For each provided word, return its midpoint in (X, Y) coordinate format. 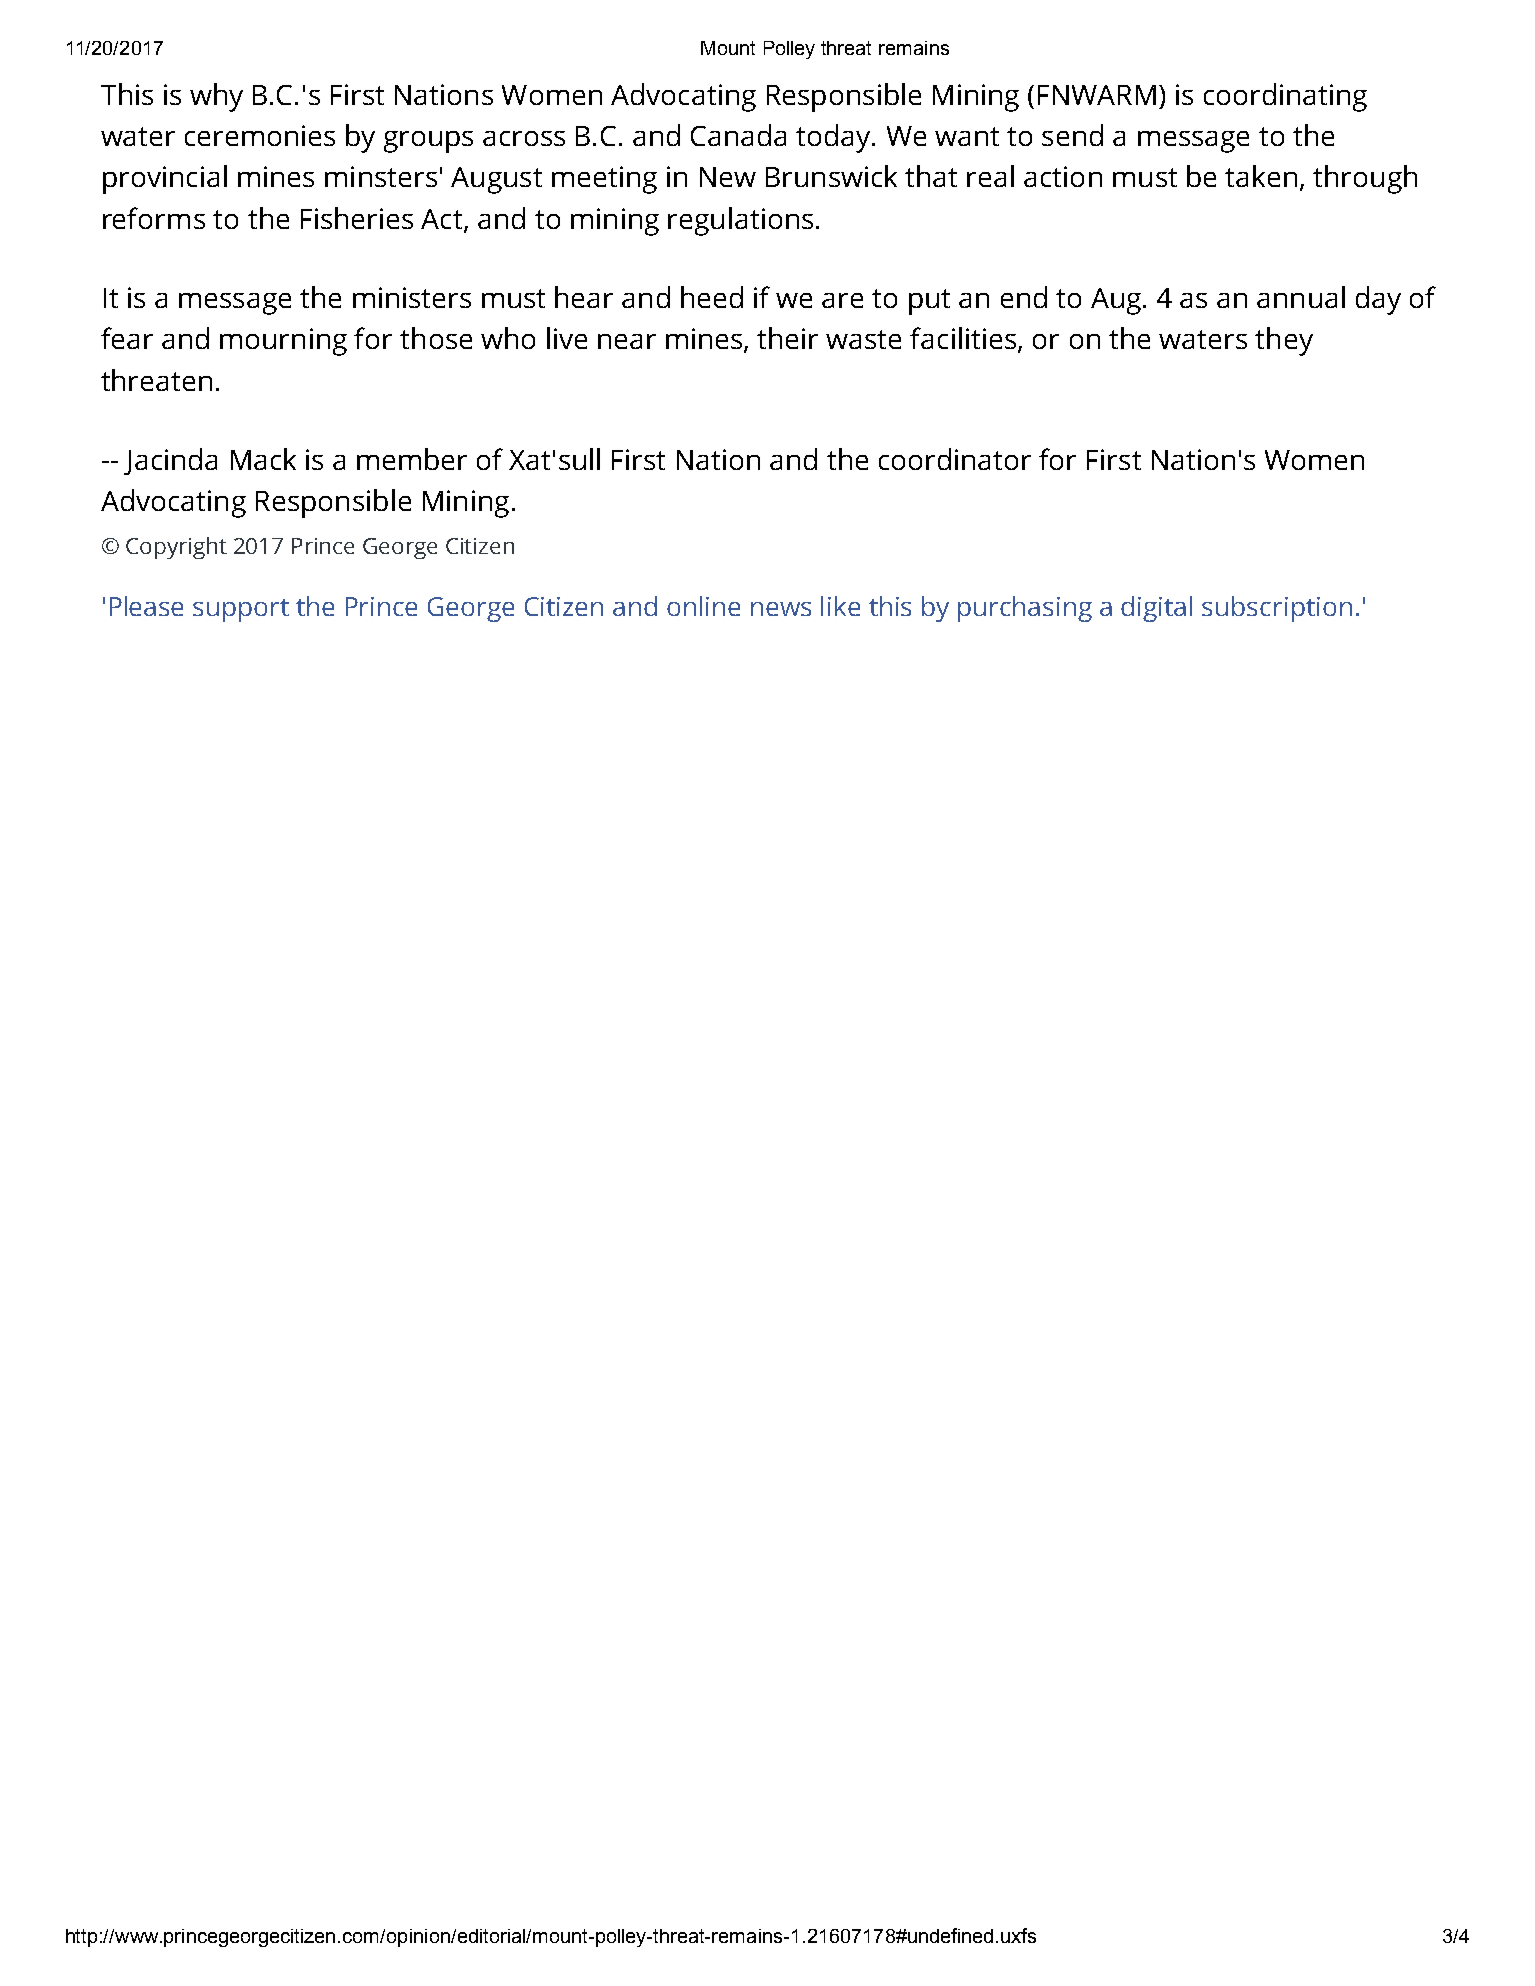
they (1284, 341)
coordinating (1285, 97)
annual (1301, 297)
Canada (738, 135)
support (241, 610)
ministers (412, 297)
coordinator (955, 459)
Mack (263, 459)
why (216, 97)
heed (712, 297)
